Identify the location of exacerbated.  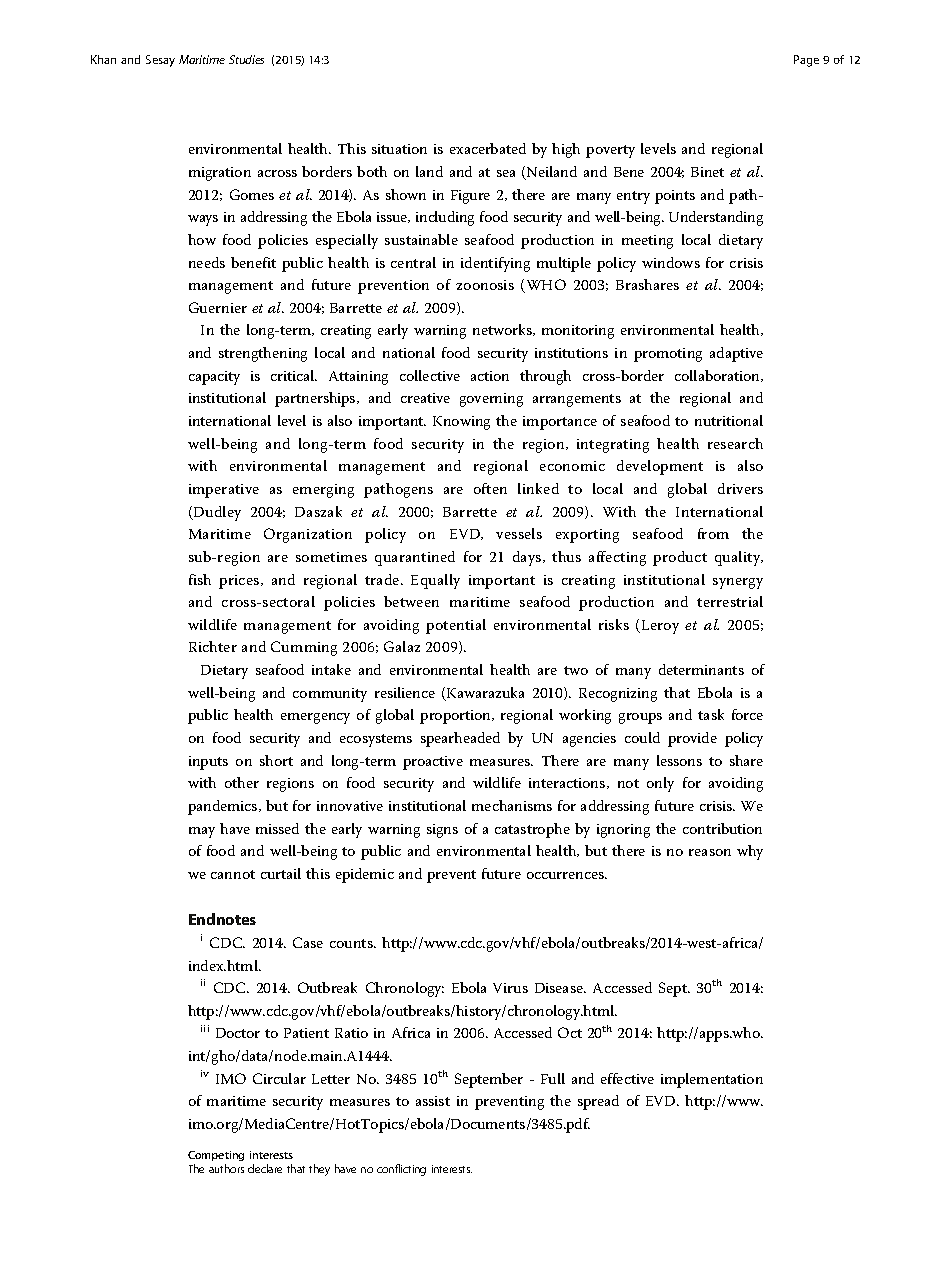
(488, 148).
